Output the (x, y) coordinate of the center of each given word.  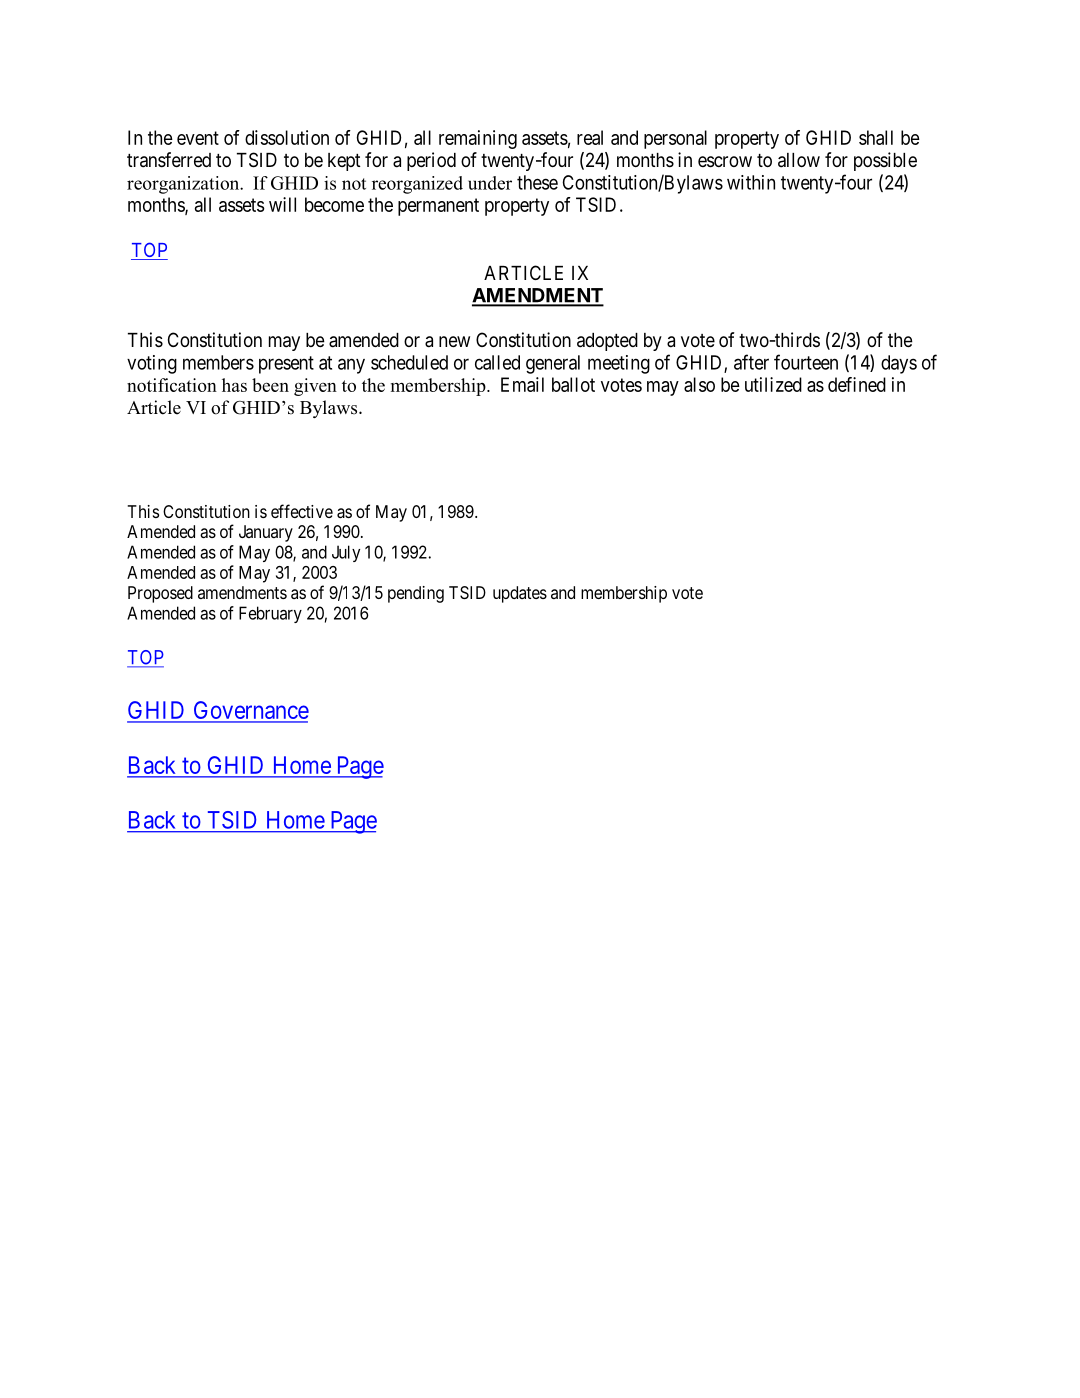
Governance (250, 711)
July (346, 553)
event (198, 138)
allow (799, 160)
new (454, 341)
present (286, 365)
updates (520, 594)
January (266, 533)
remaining (478, 139)
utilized (773, 384)
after (751, 362)
